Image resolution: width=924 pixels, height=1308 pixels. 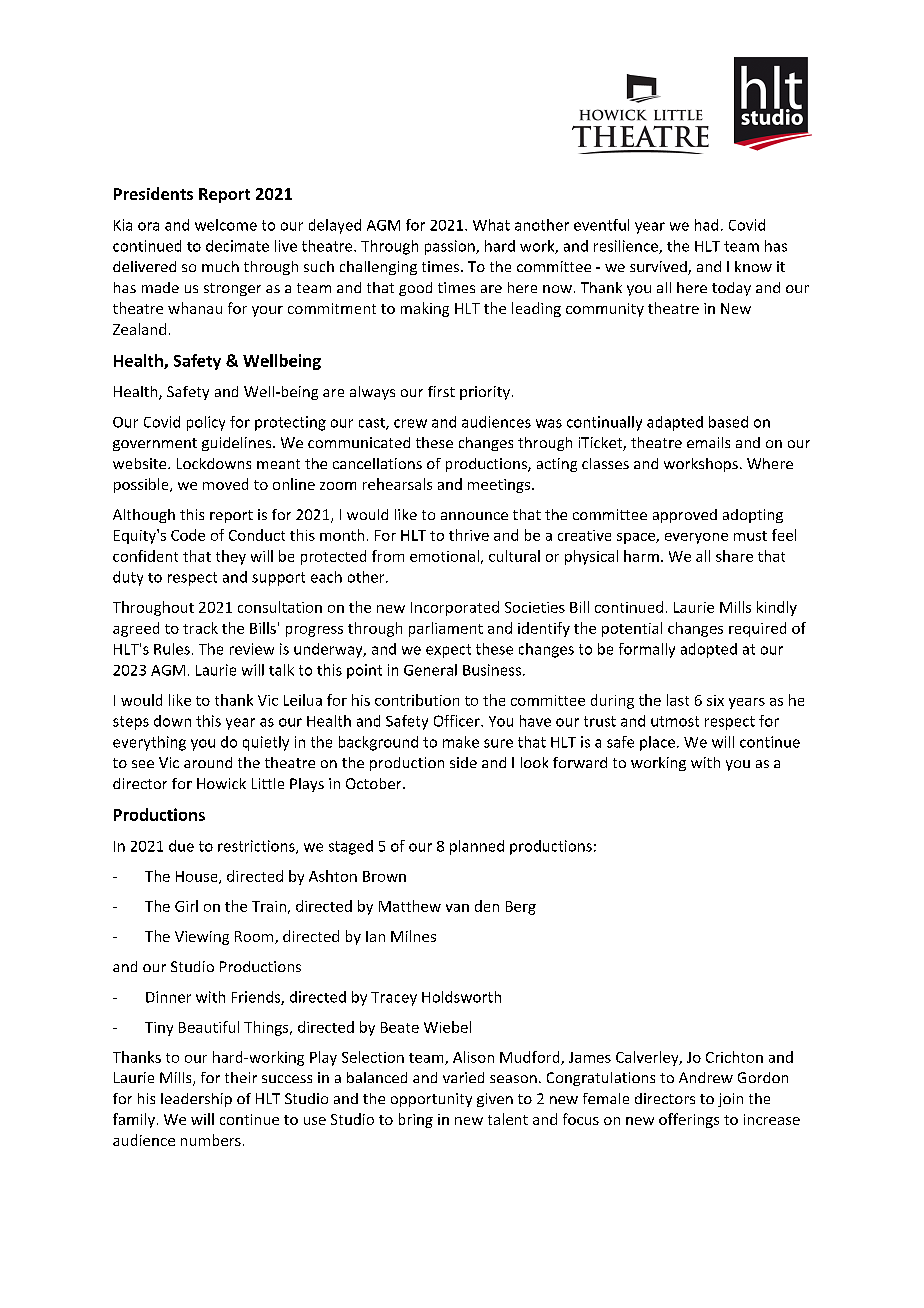 What do you see at coordinates (728, 422) in the screenshot?
I see `based` at bounding box center [728, 422].
